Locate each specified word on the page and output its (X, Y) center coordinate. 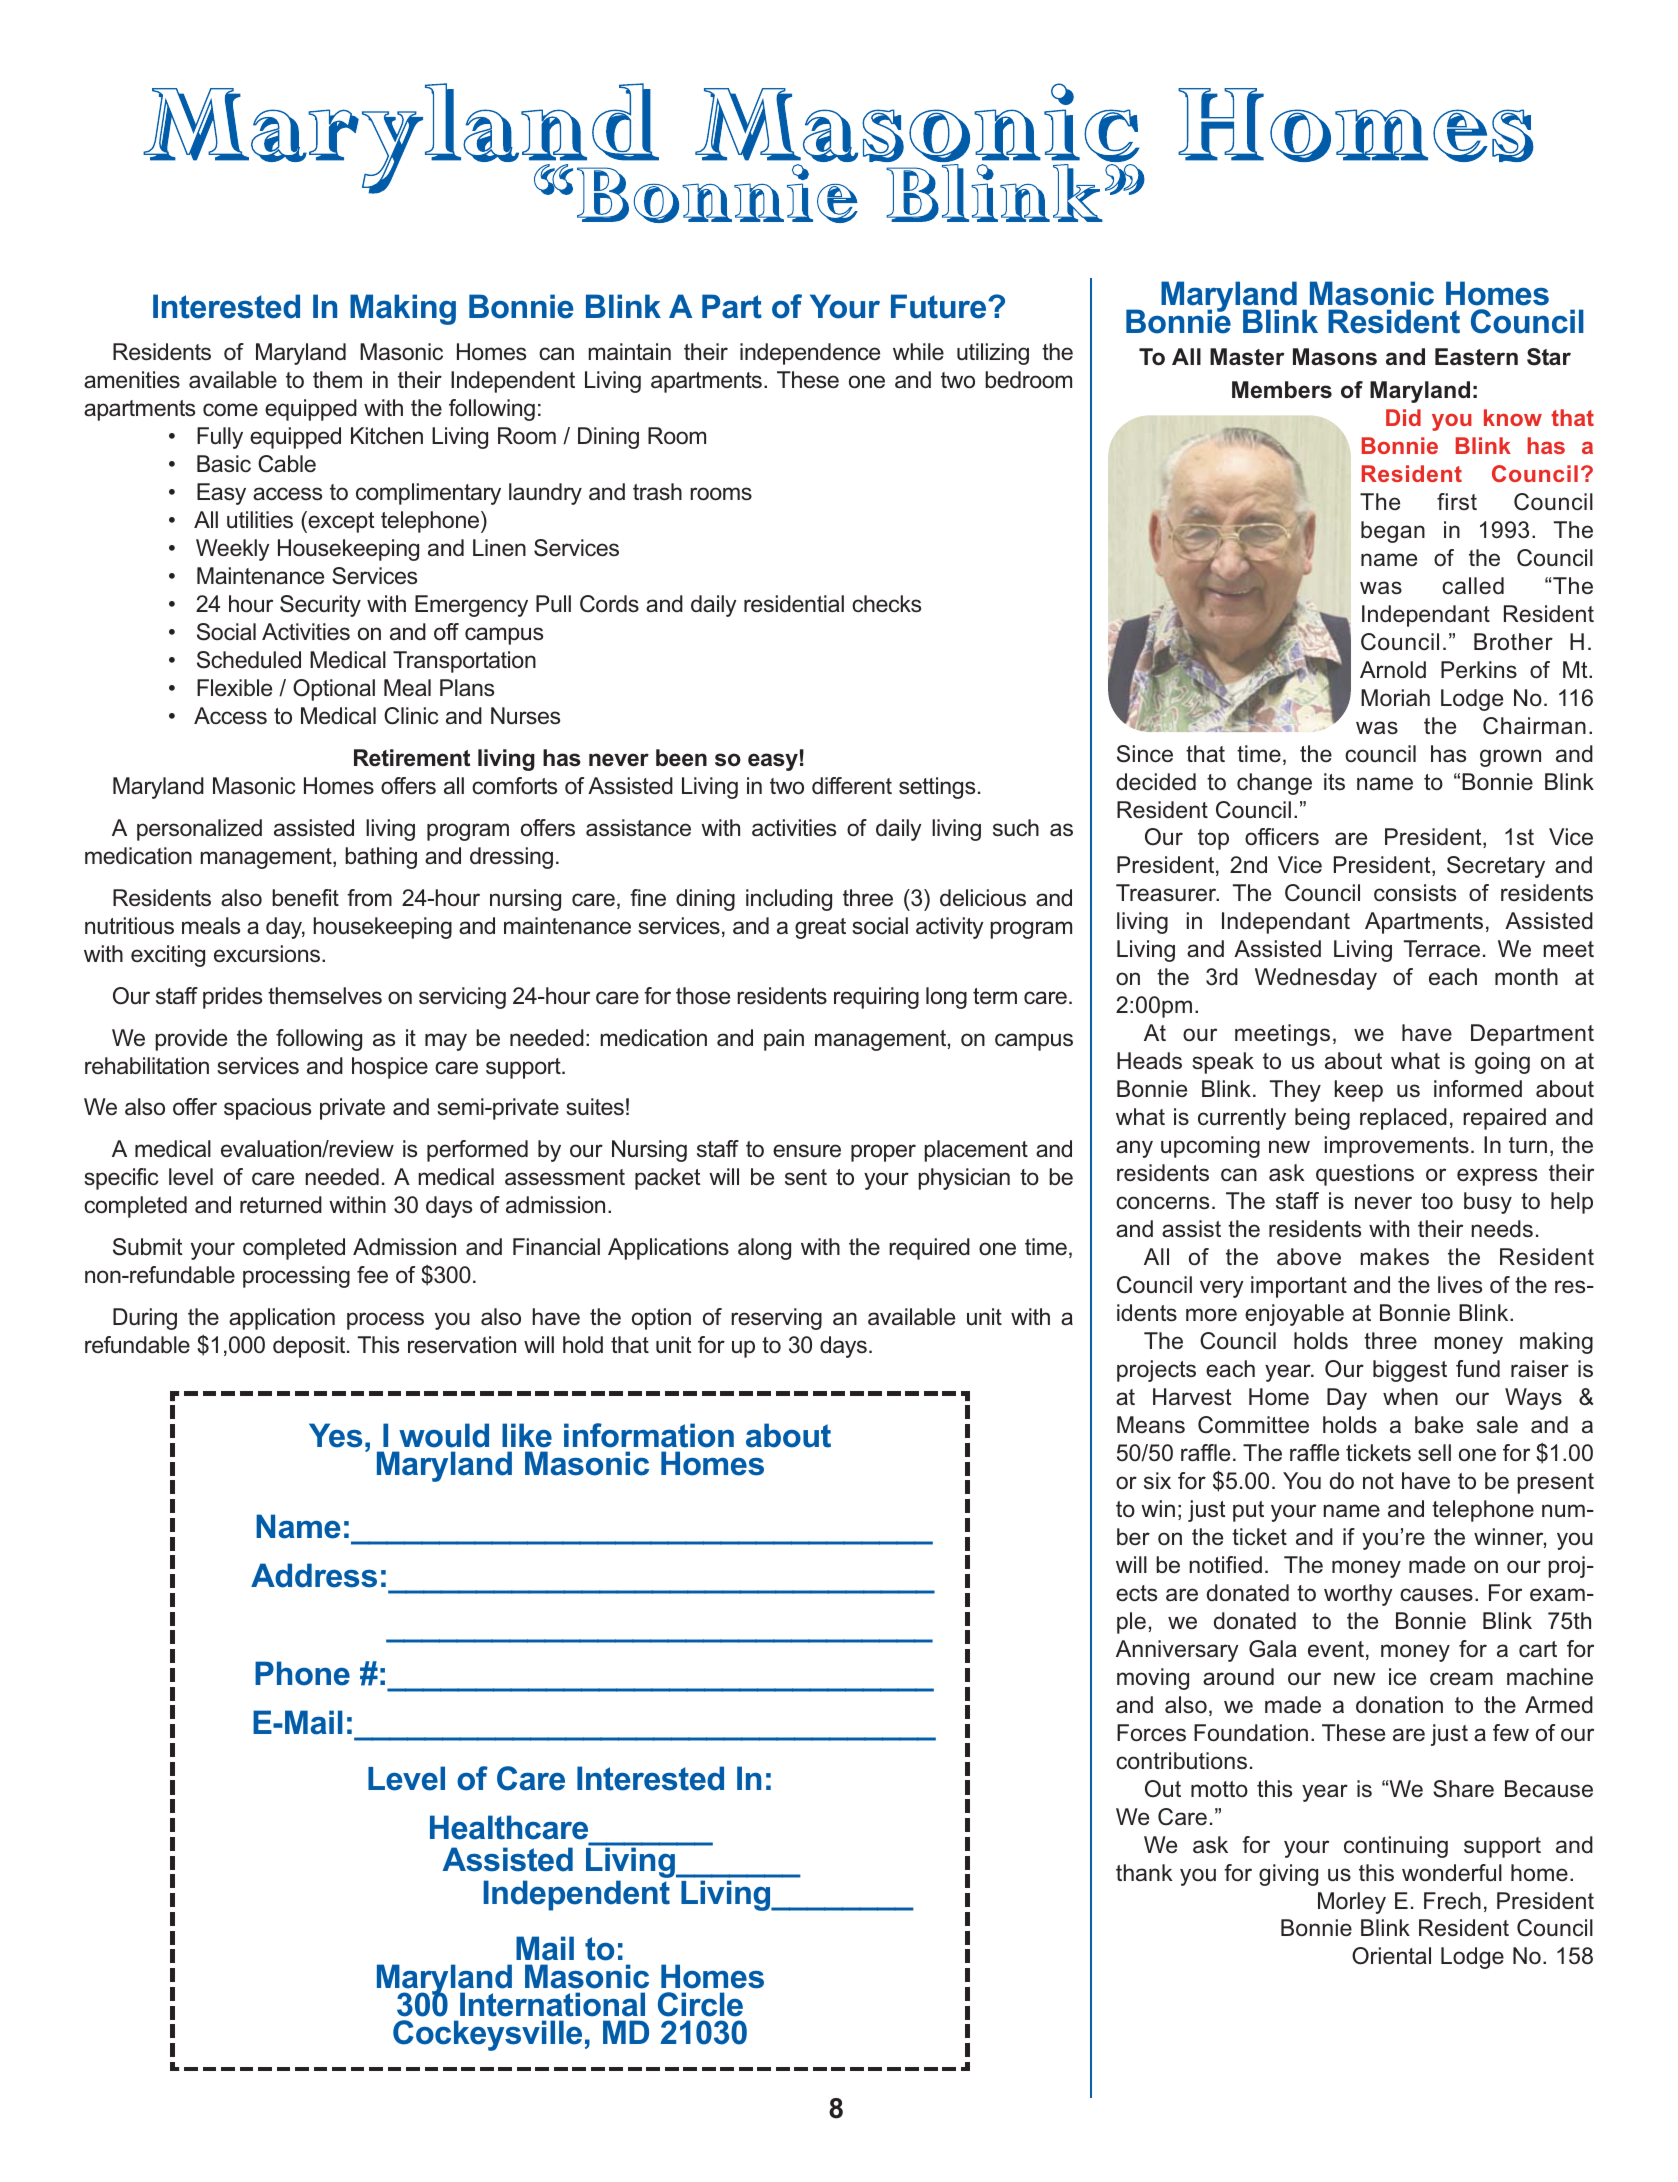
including (789, 900)
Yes (335, 1435)
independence (810, 354)
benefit (305, 898)
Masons (1335, 357)
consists (1415, 893)
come (230, 410)
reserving (776, 1319)
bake (1439, 1425)
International (552, 2004)
